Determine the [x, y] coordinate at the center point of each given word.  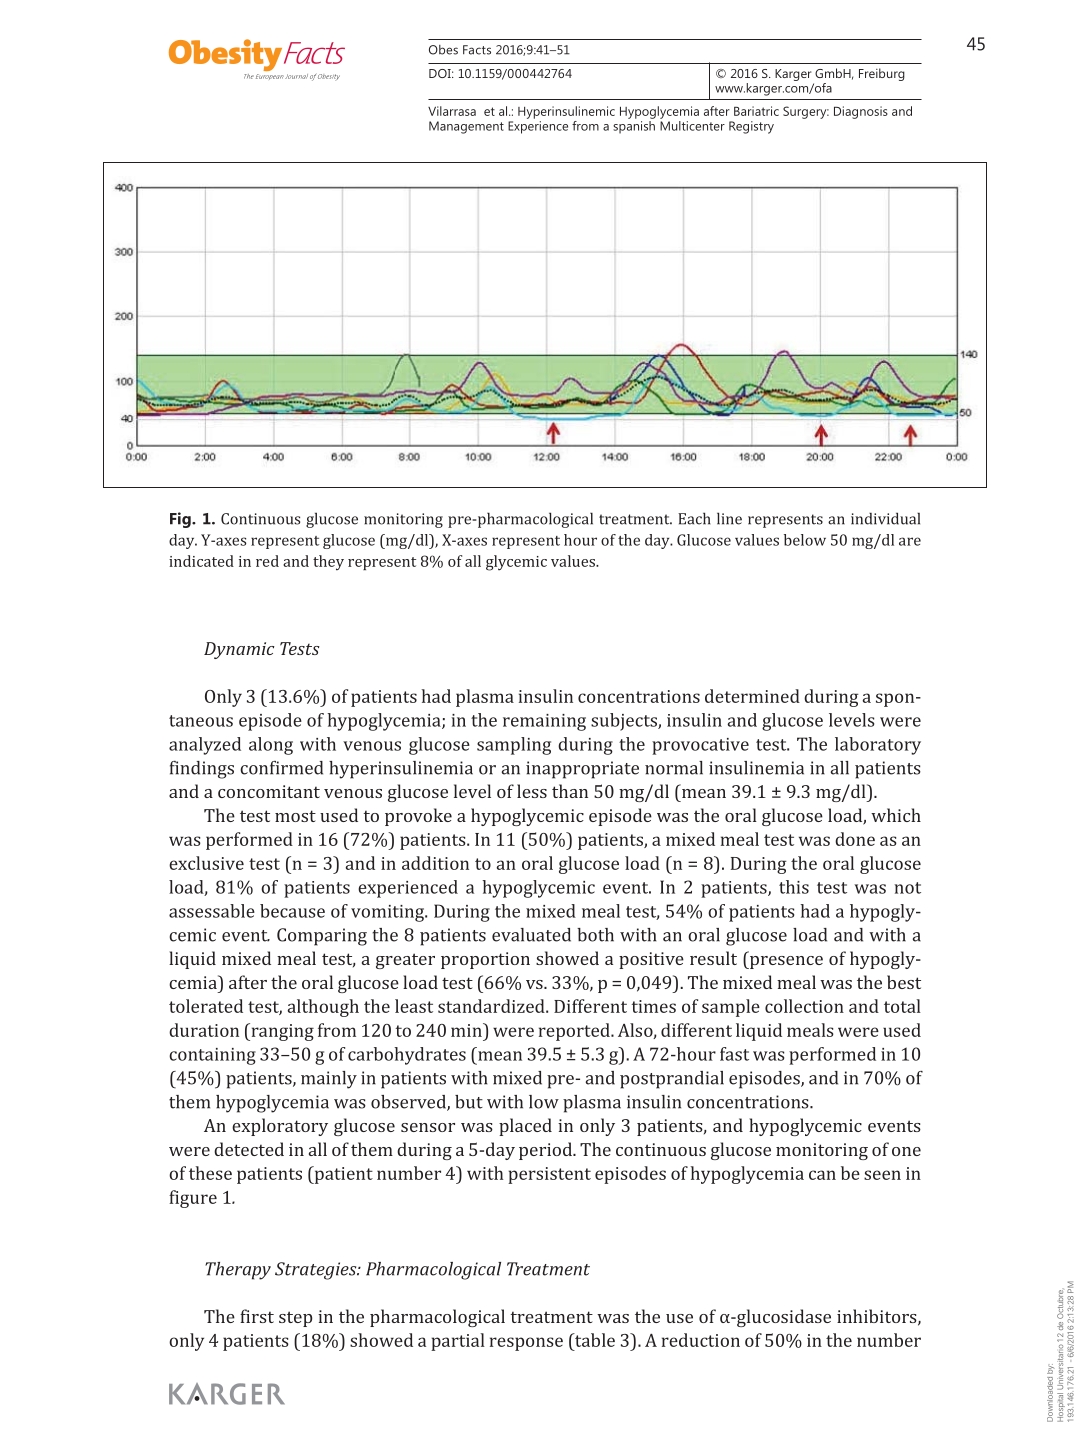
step [295, 1319]
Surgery [806, 112]
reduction [701, 1340]
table [594, 1340]
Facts [477, 50]
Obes [443, 50]
